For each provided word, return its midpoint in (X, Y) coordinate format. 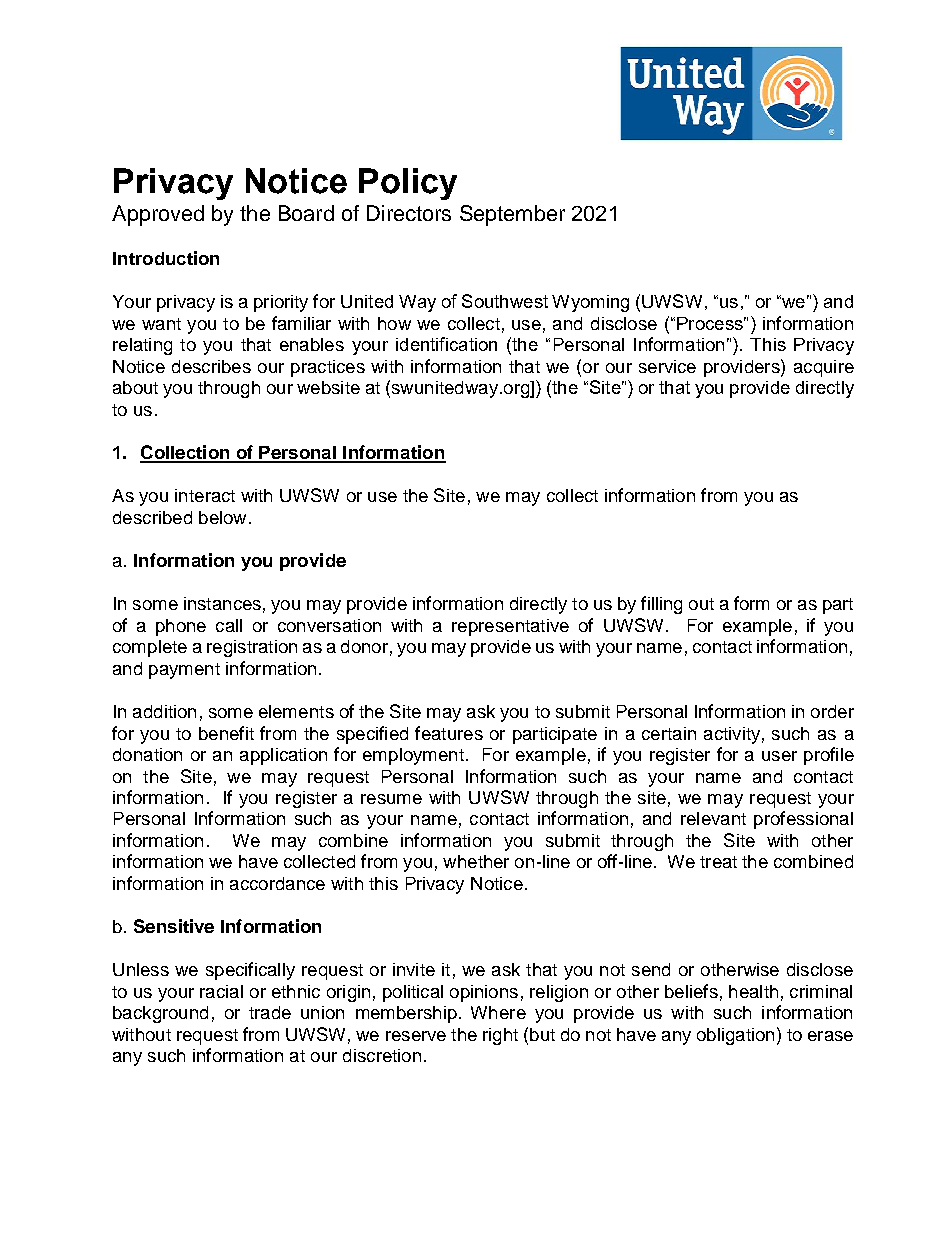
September (512, 215)
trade (270, 1012)
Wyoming (590, 303)
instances (222, 603)
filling (661, 605)
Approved (158, 215)
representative (510, 627)
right (500, 1036)
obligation (735, 1036)
